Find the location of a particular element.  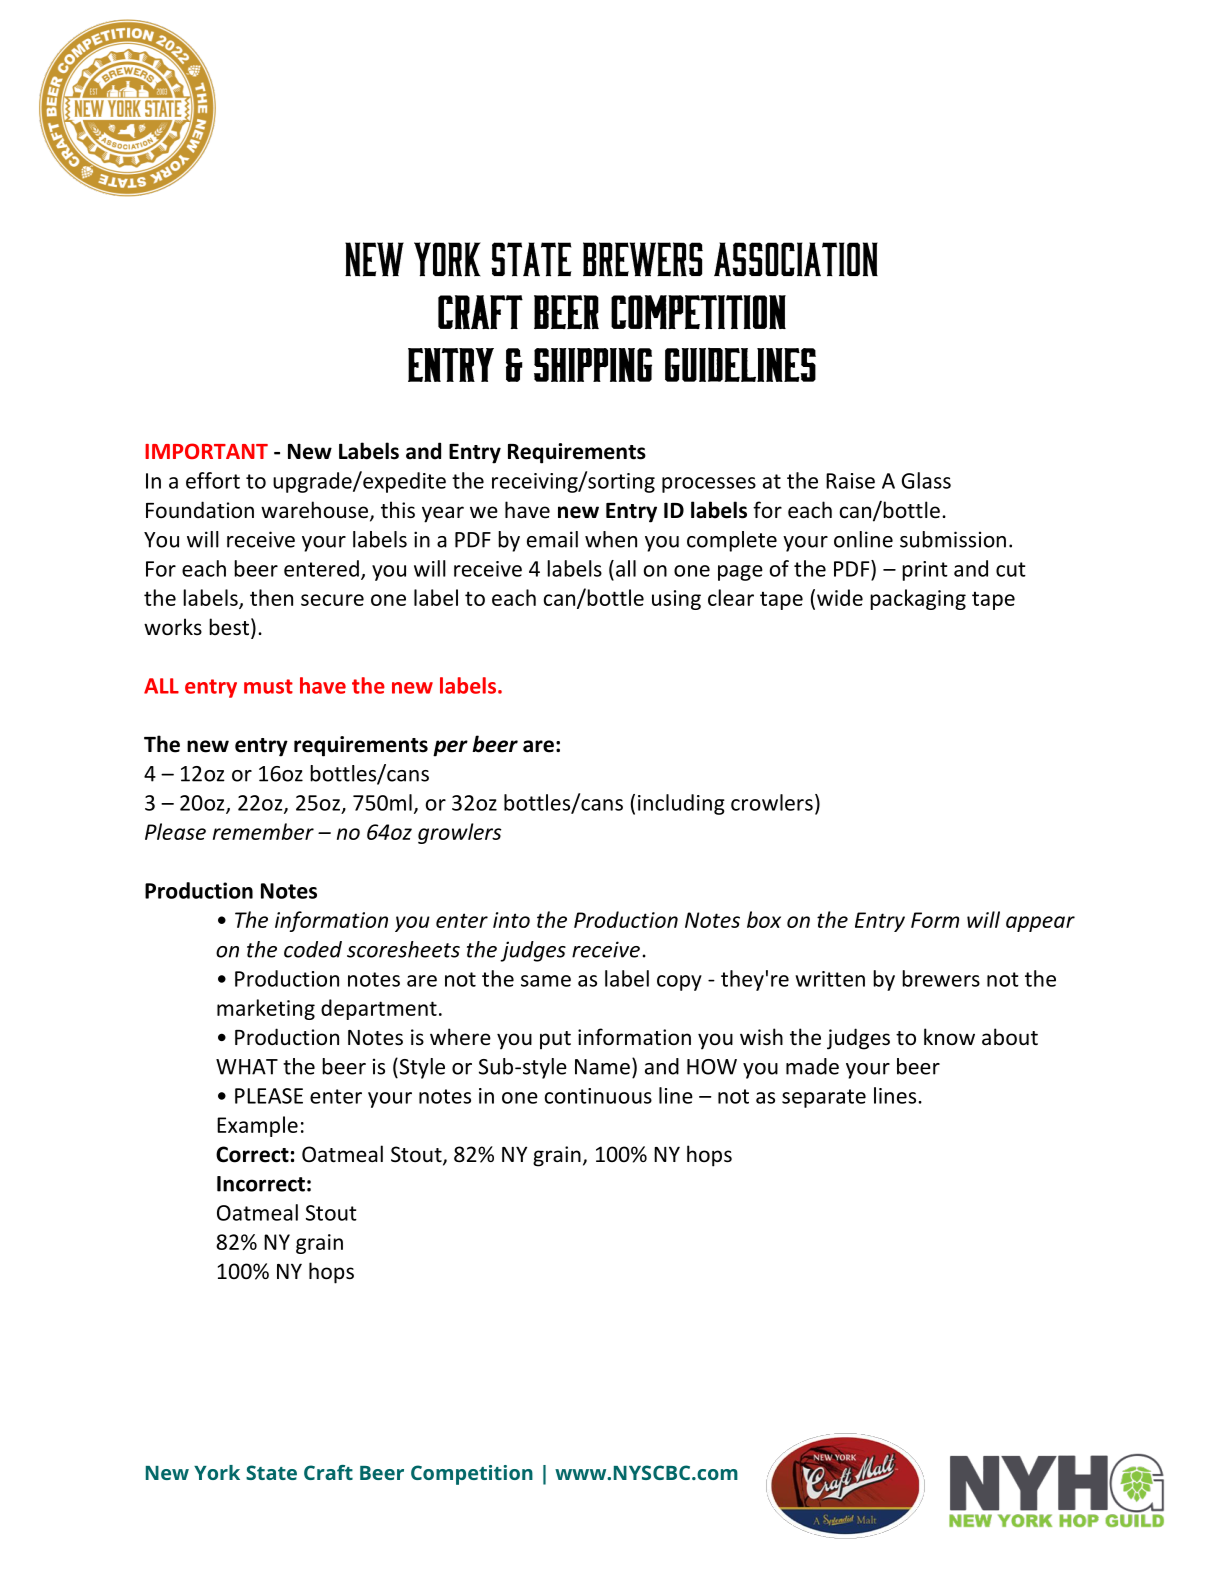

continuous is located at coordinates (598, 1096).
